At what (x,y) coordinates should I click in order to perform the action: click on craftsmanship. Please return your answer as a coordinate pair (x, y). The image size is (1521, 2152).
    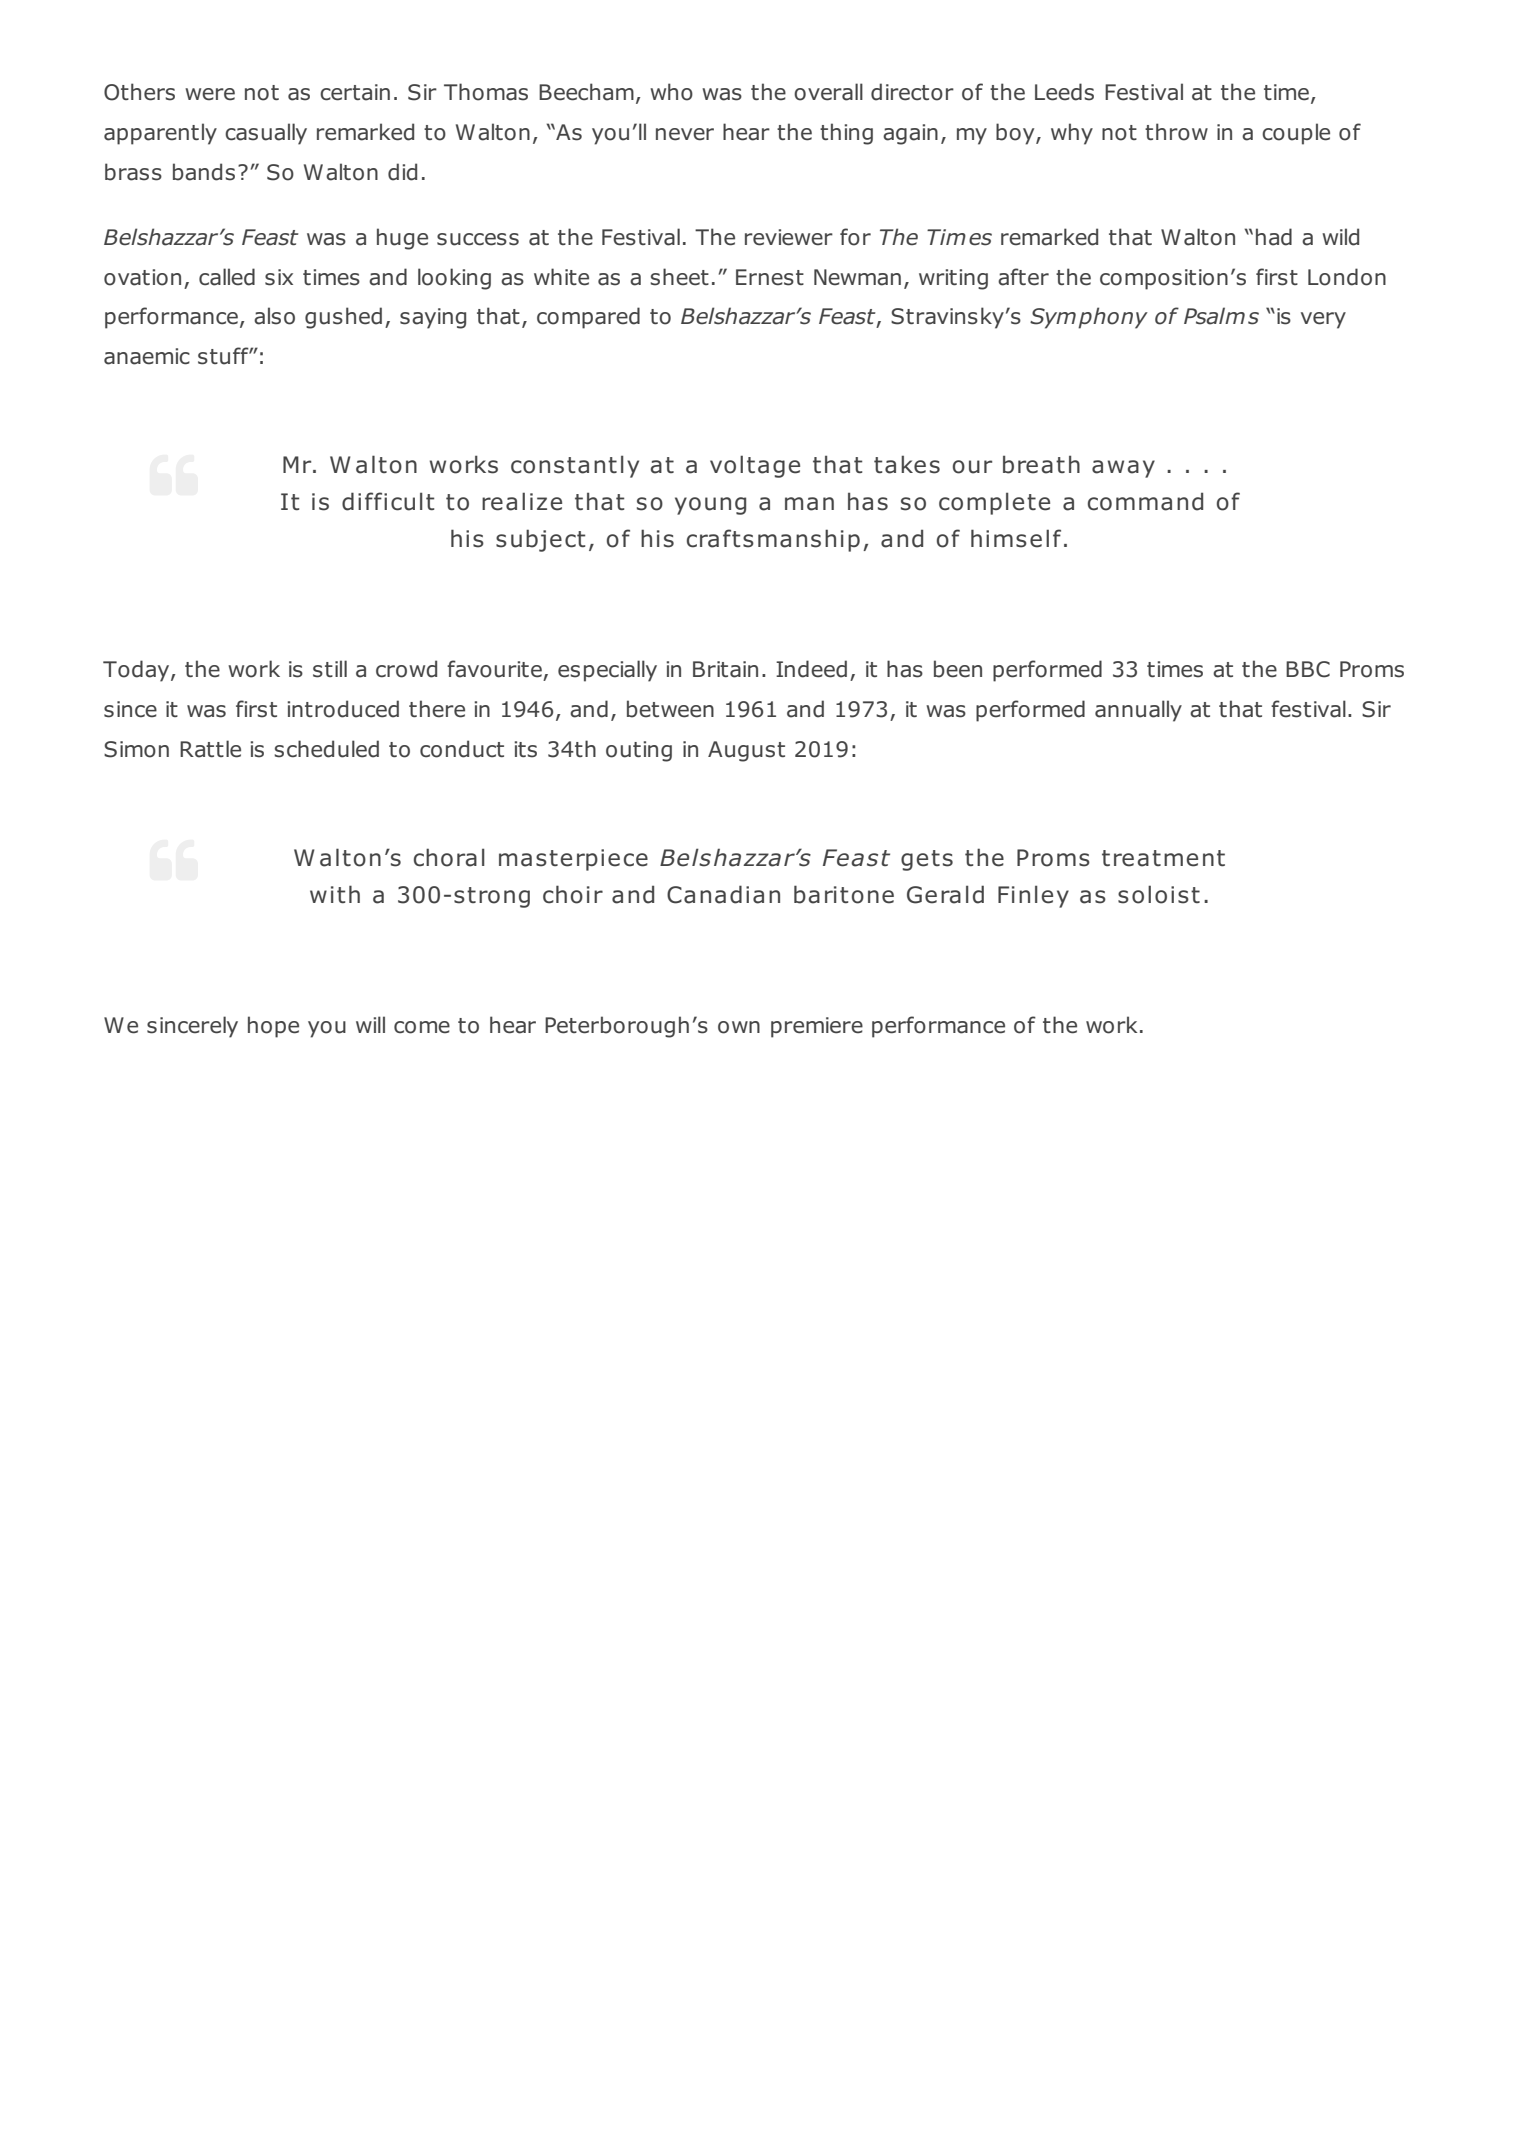
    Looking at the image, I should click on (773, 540).
